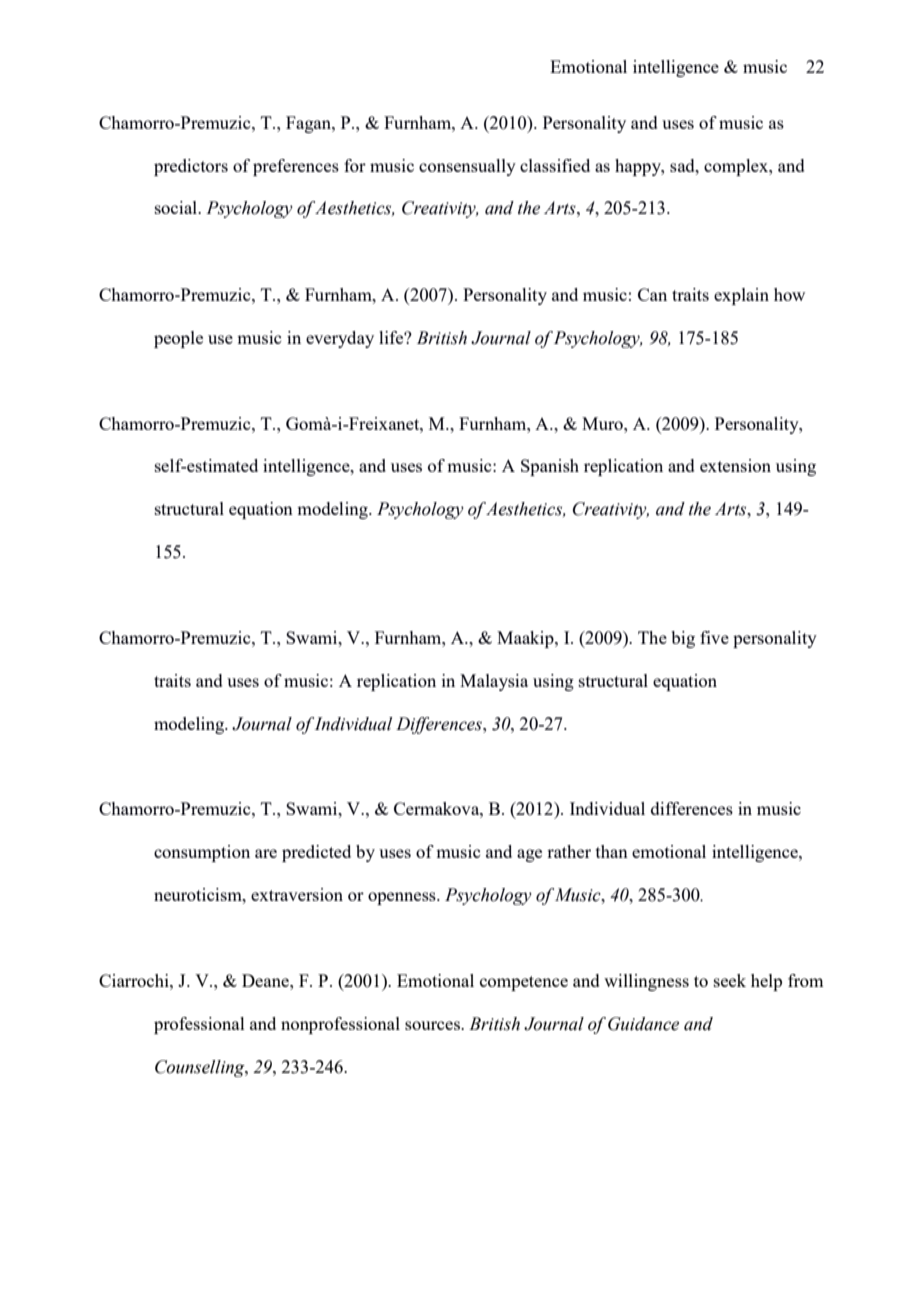 The image size is (924, 1308). I want to click on preferences, so click(296, 167).
